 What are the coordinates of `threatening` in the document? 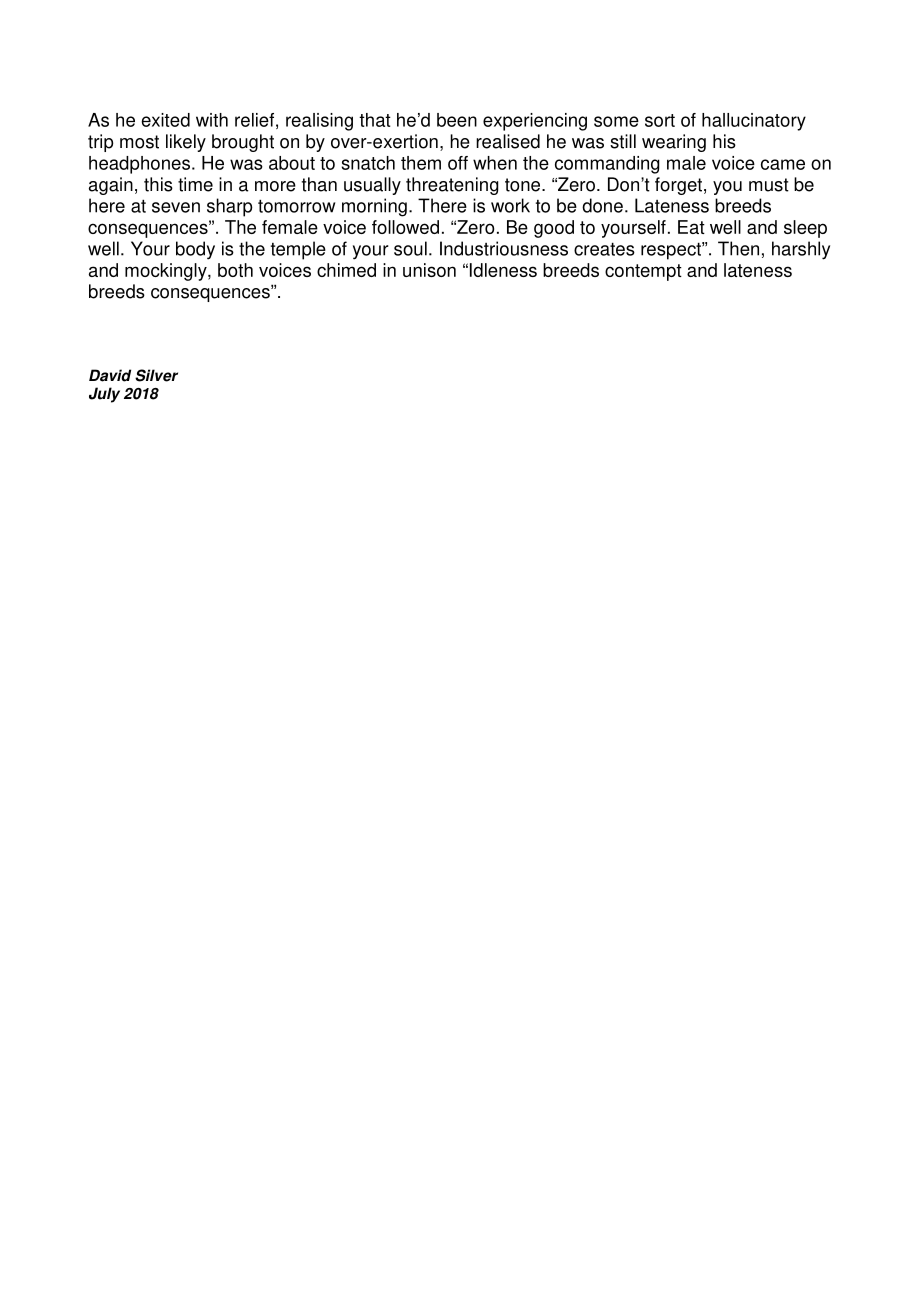 It's located at (452, 186).
